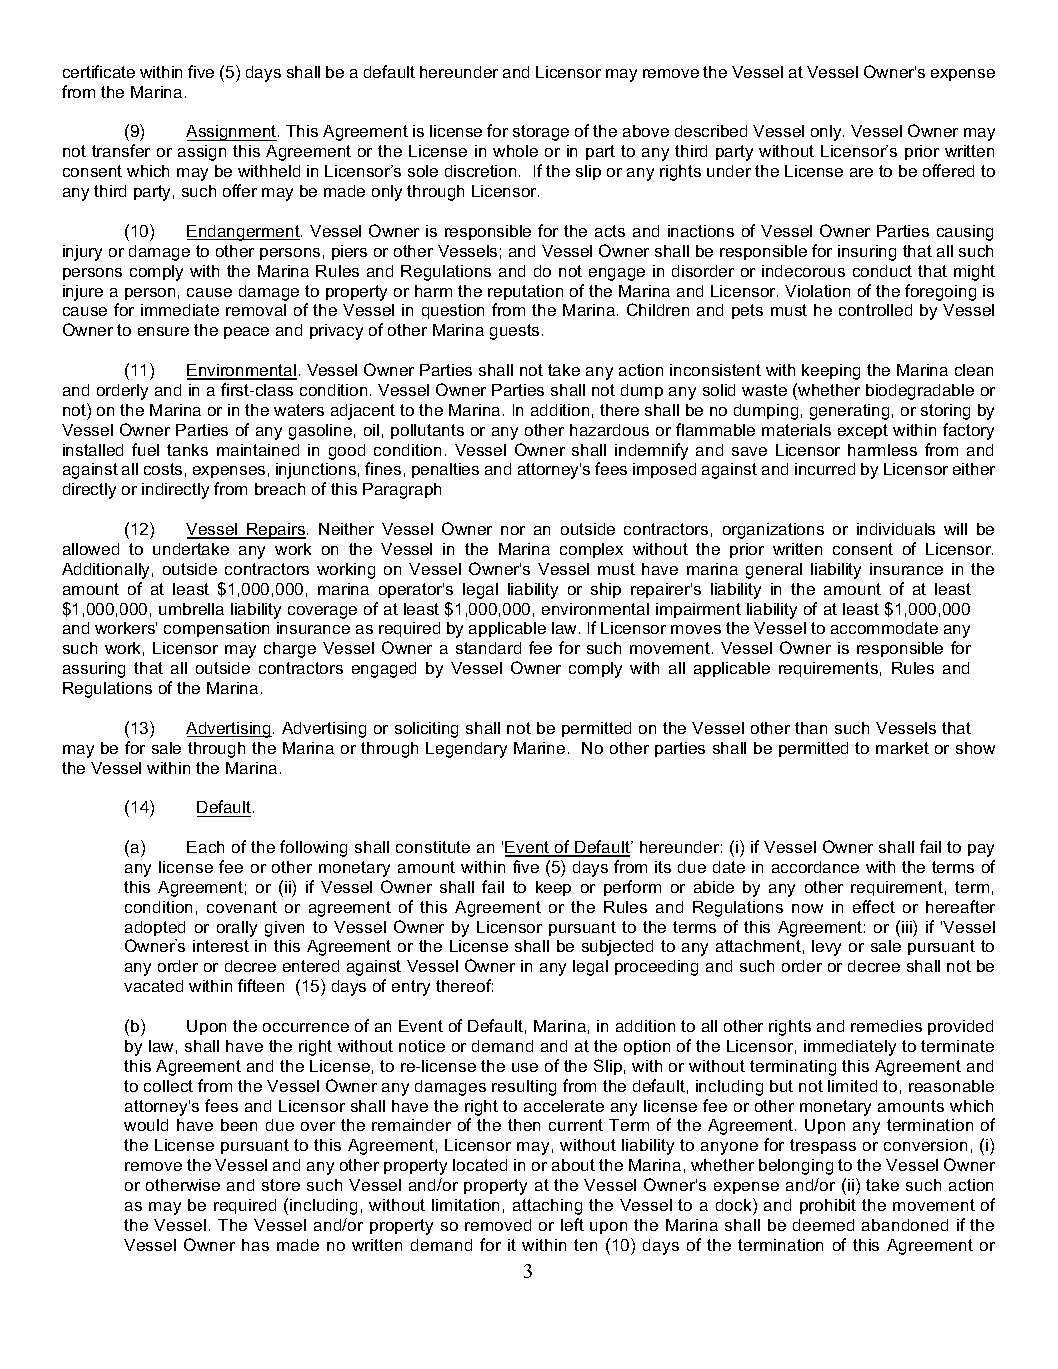 The height and width of the page is (1369, 1058). Describe the element at coordinates (861, 172) in the page. I see `are` at that location.
